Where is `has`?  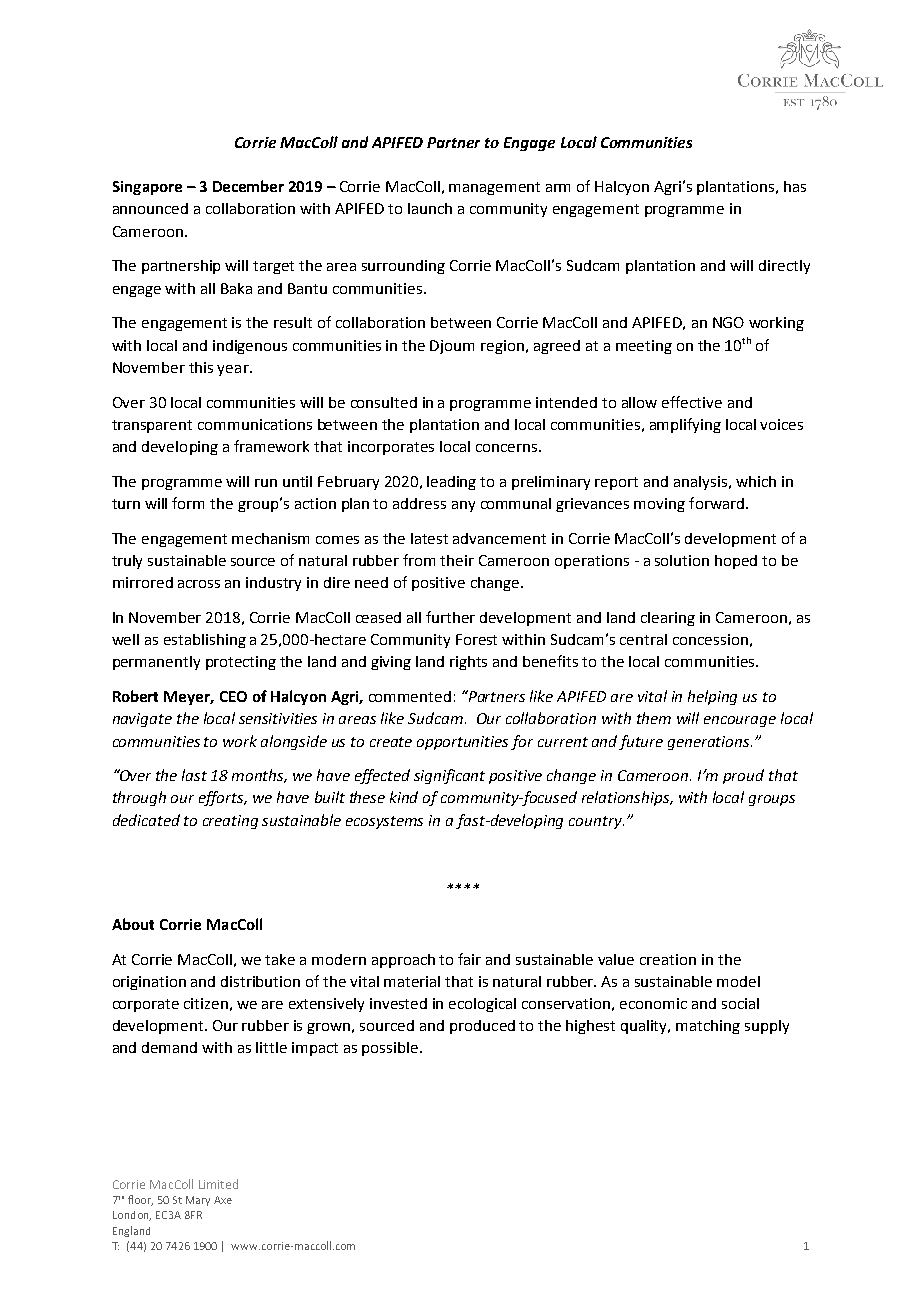 has is located at coordinates (795, 186).
